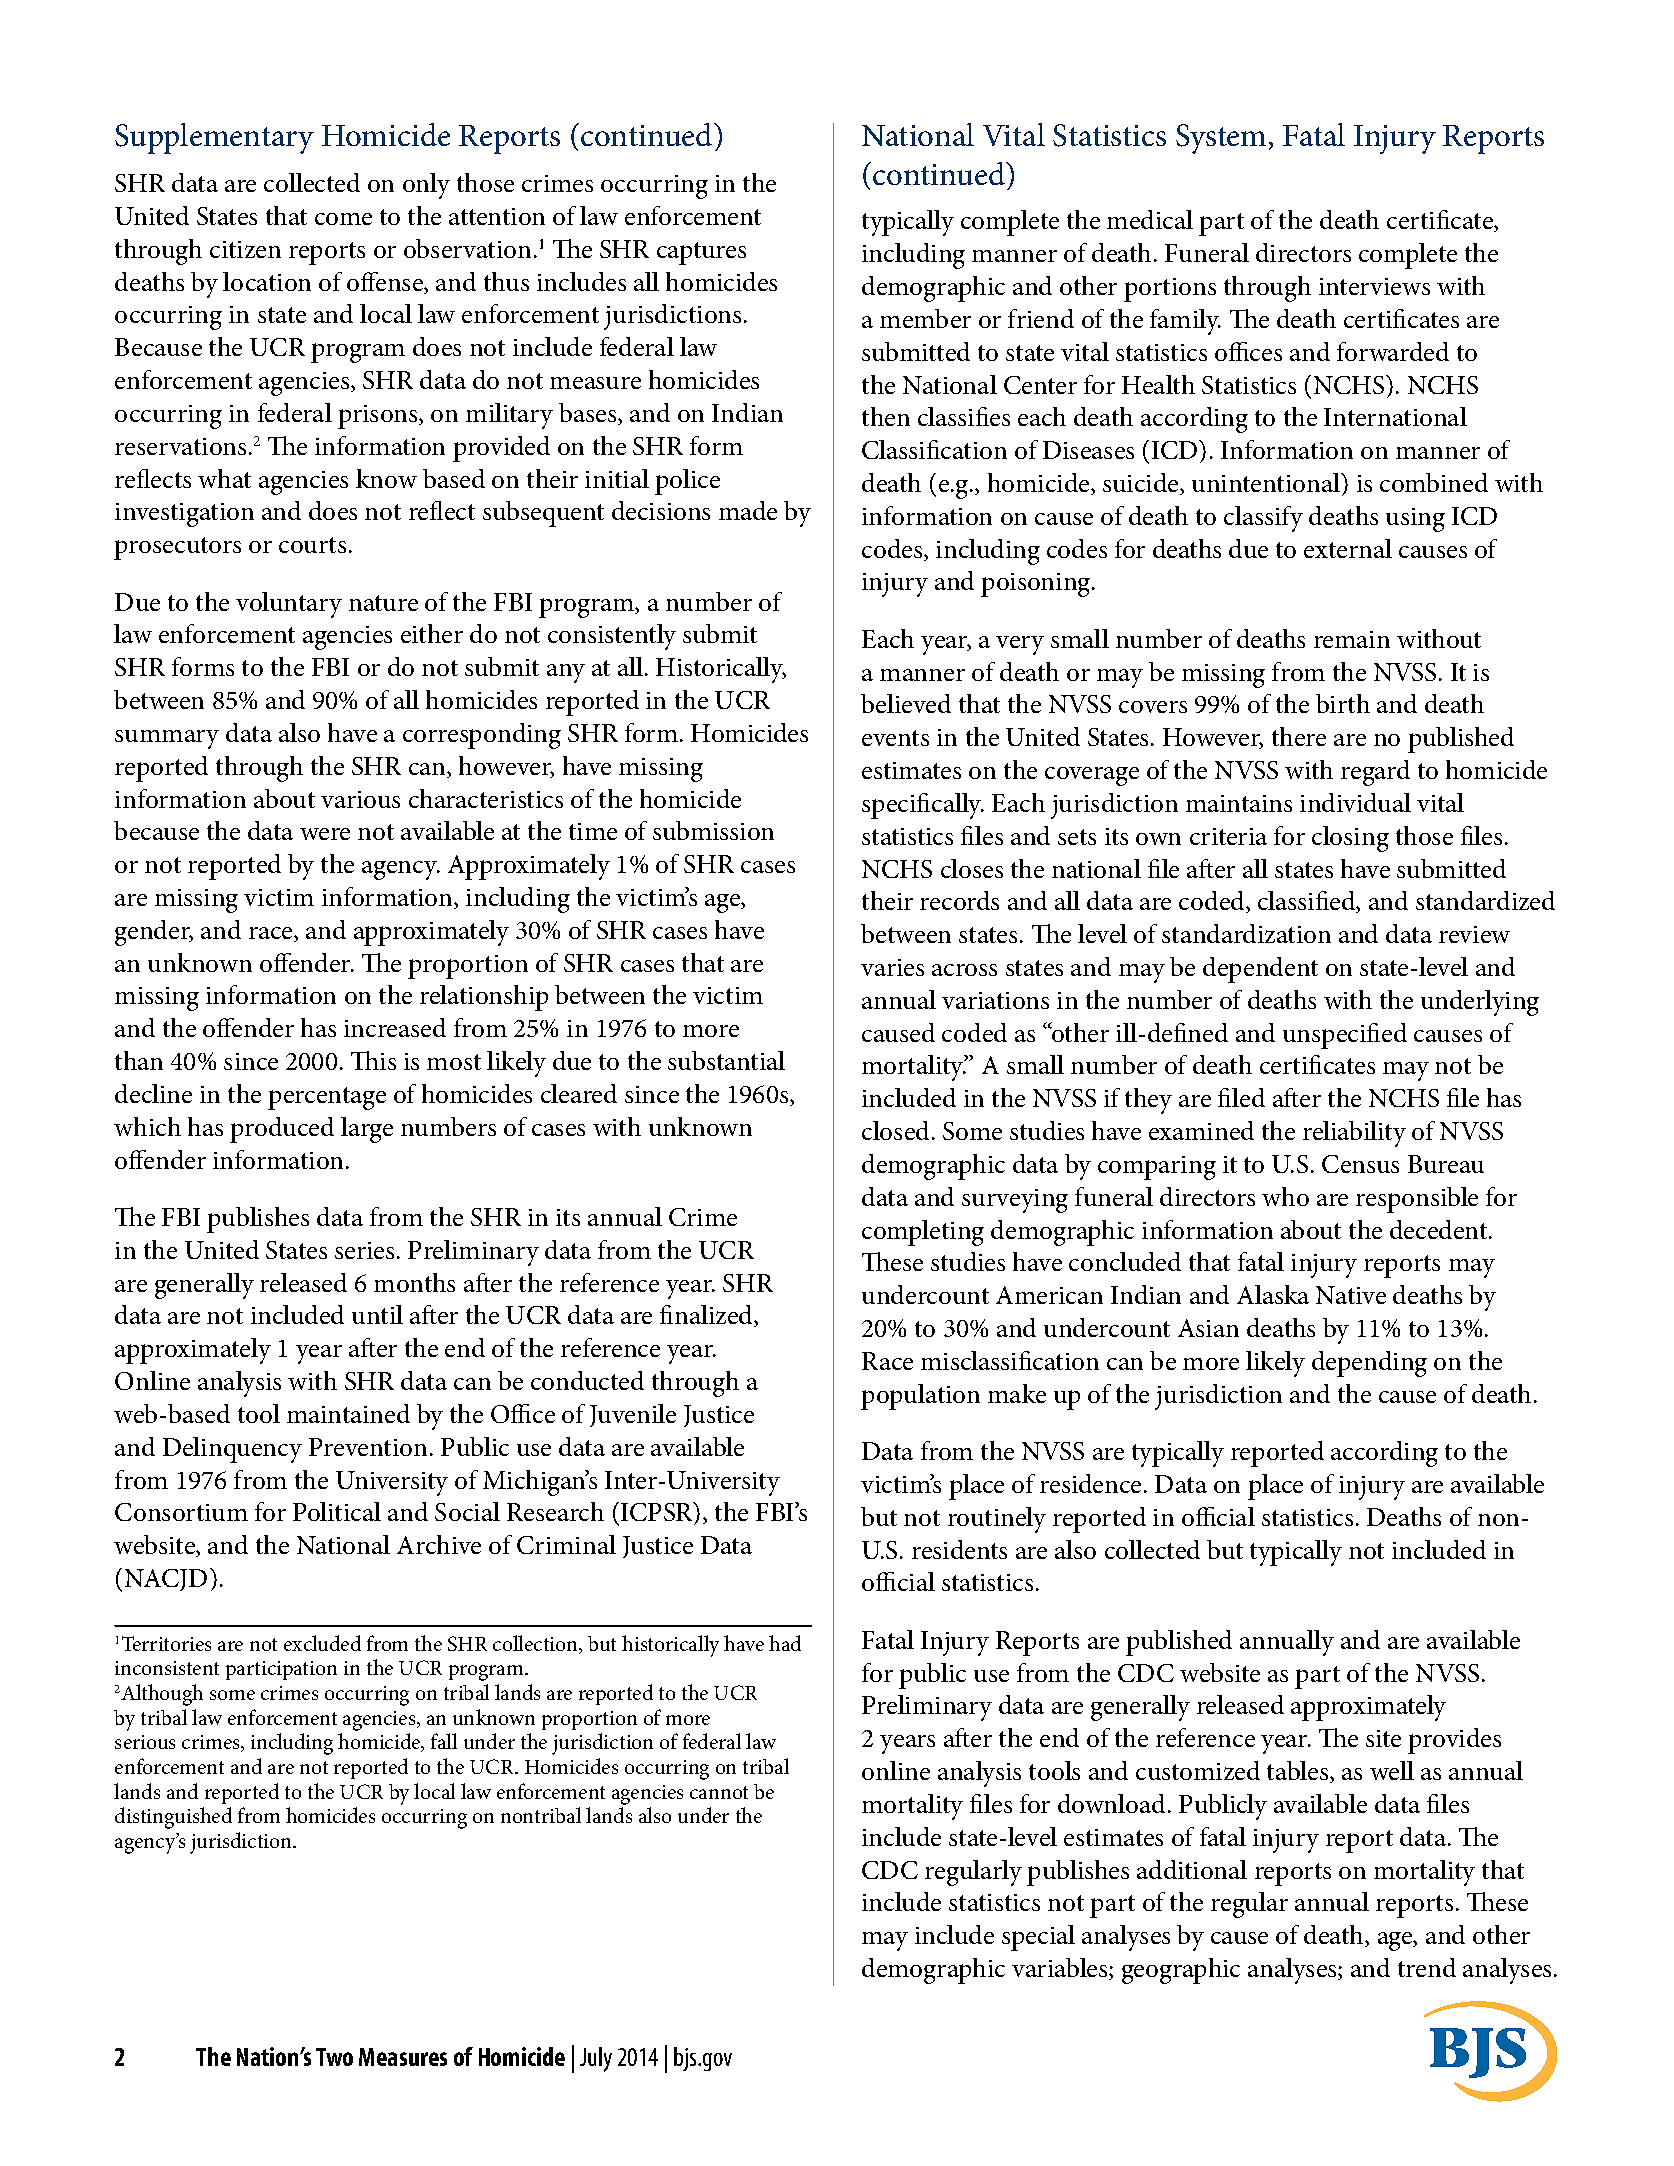  What do you see at coordinates (596, 2059) in the screenshot?
I see `July` at bounding box center [596, 2059].
